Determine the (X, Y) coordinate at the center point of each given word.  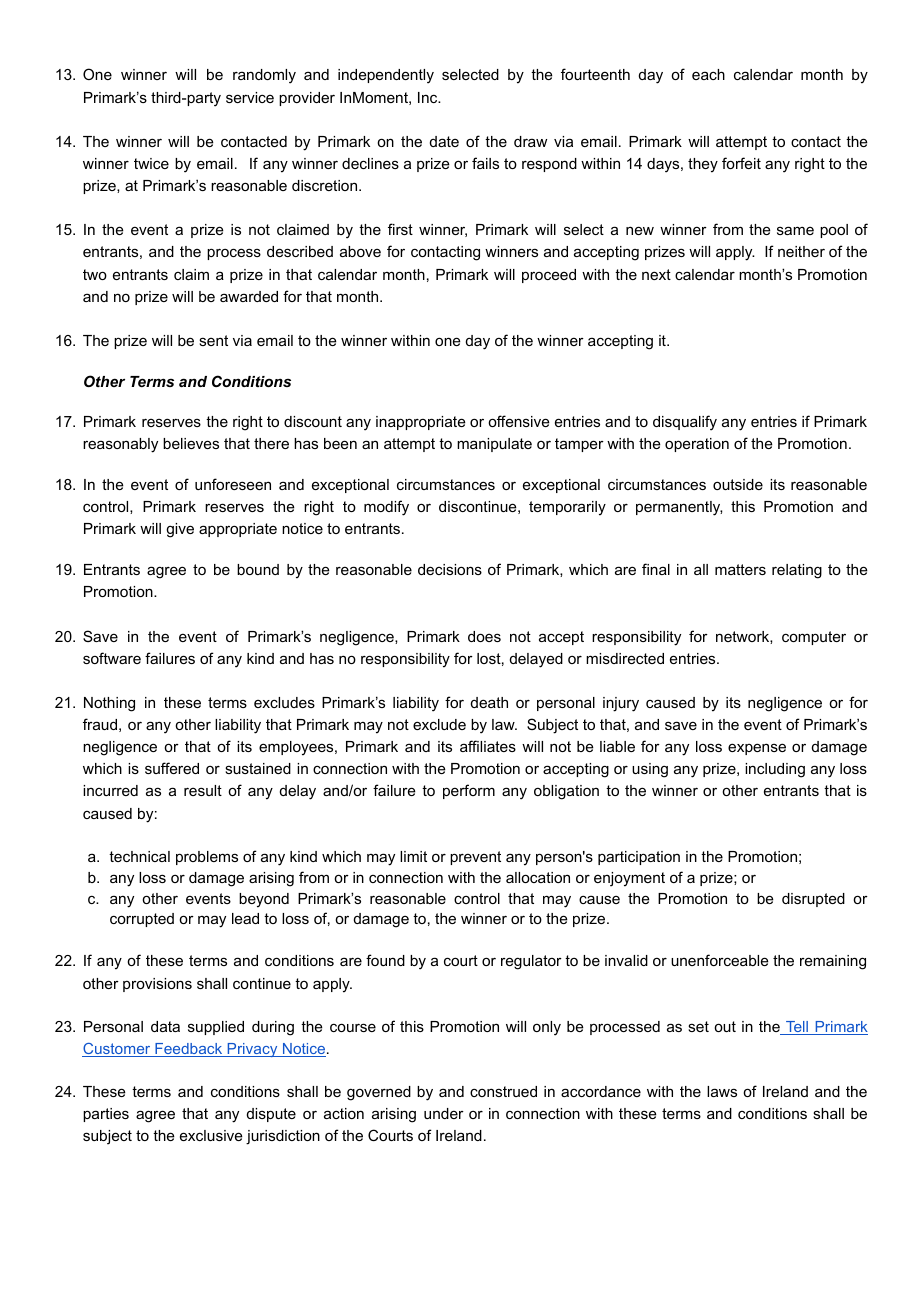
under (444, 1113)
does (484, 636)
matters (740, 569)
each (708, 74)
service (250, 97)
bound (258, 569)
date (444, 141)
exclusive (211, 1135)
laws (722, 1091)
